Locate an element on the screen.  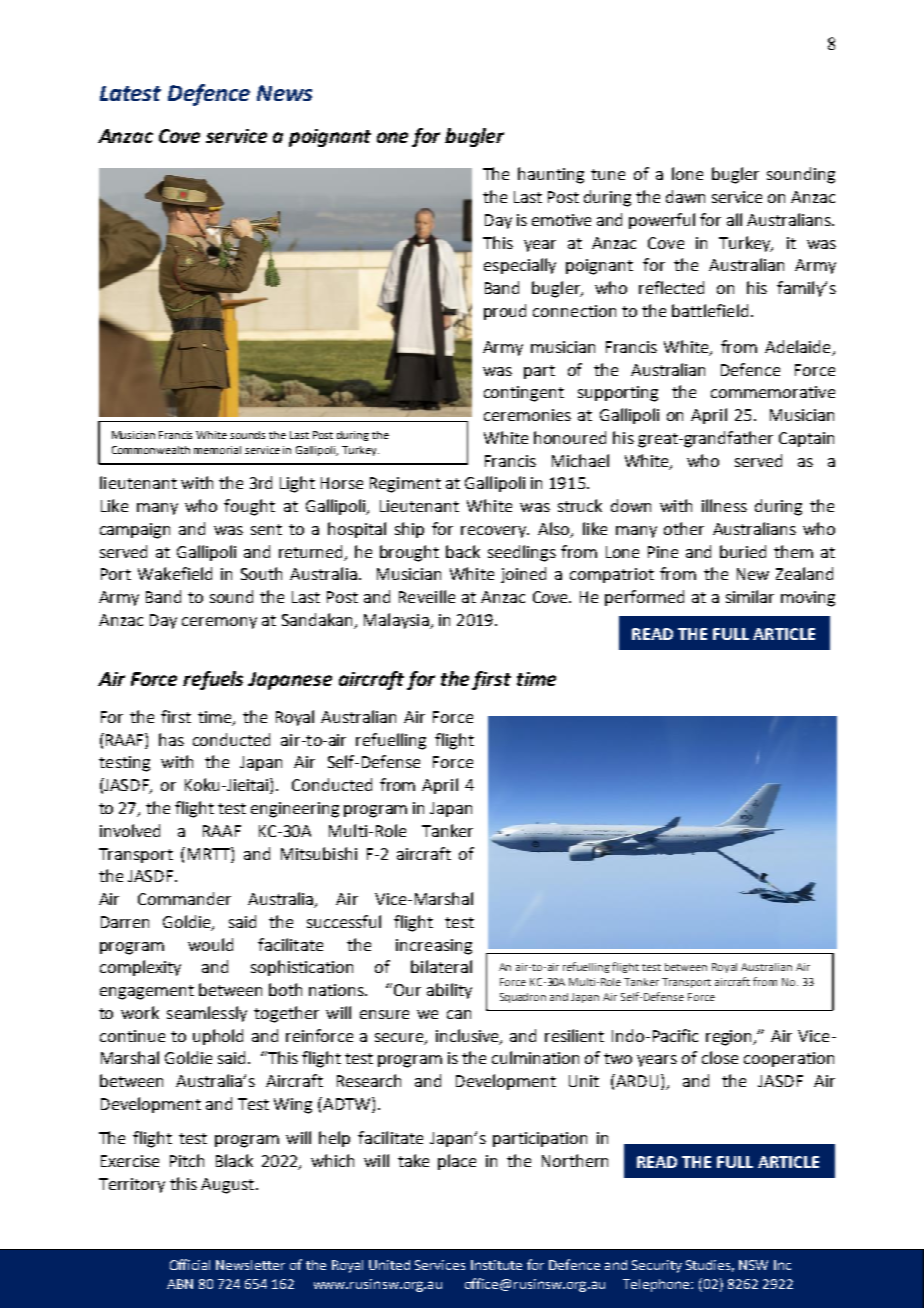
similar is located at coordinates (750, 596).
